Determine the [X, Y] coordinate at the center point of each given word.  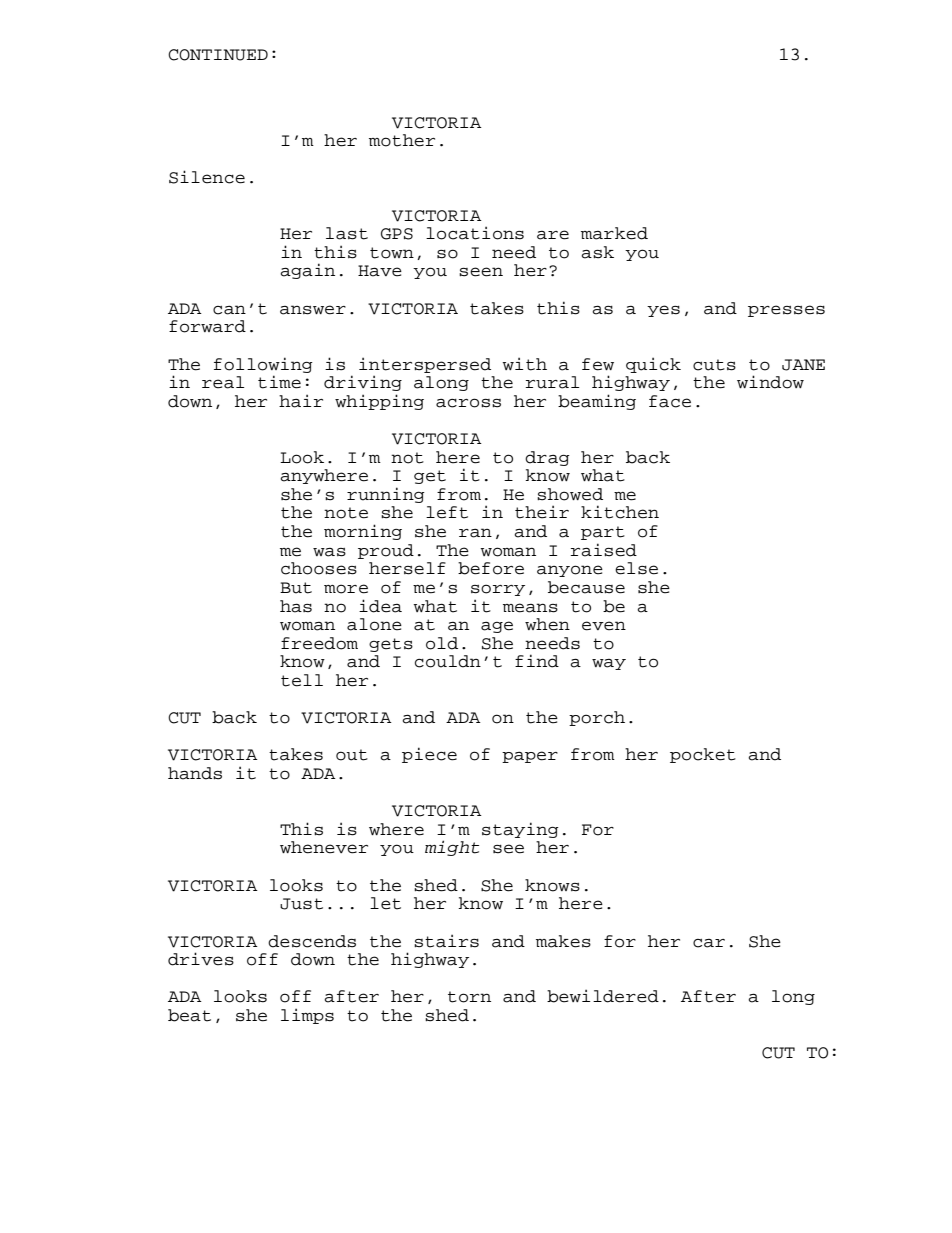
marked [614, 233]
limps [307, 1016]
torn [469, 997]
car [709, 943]
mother [402, 140]
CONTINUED [218, 55]
